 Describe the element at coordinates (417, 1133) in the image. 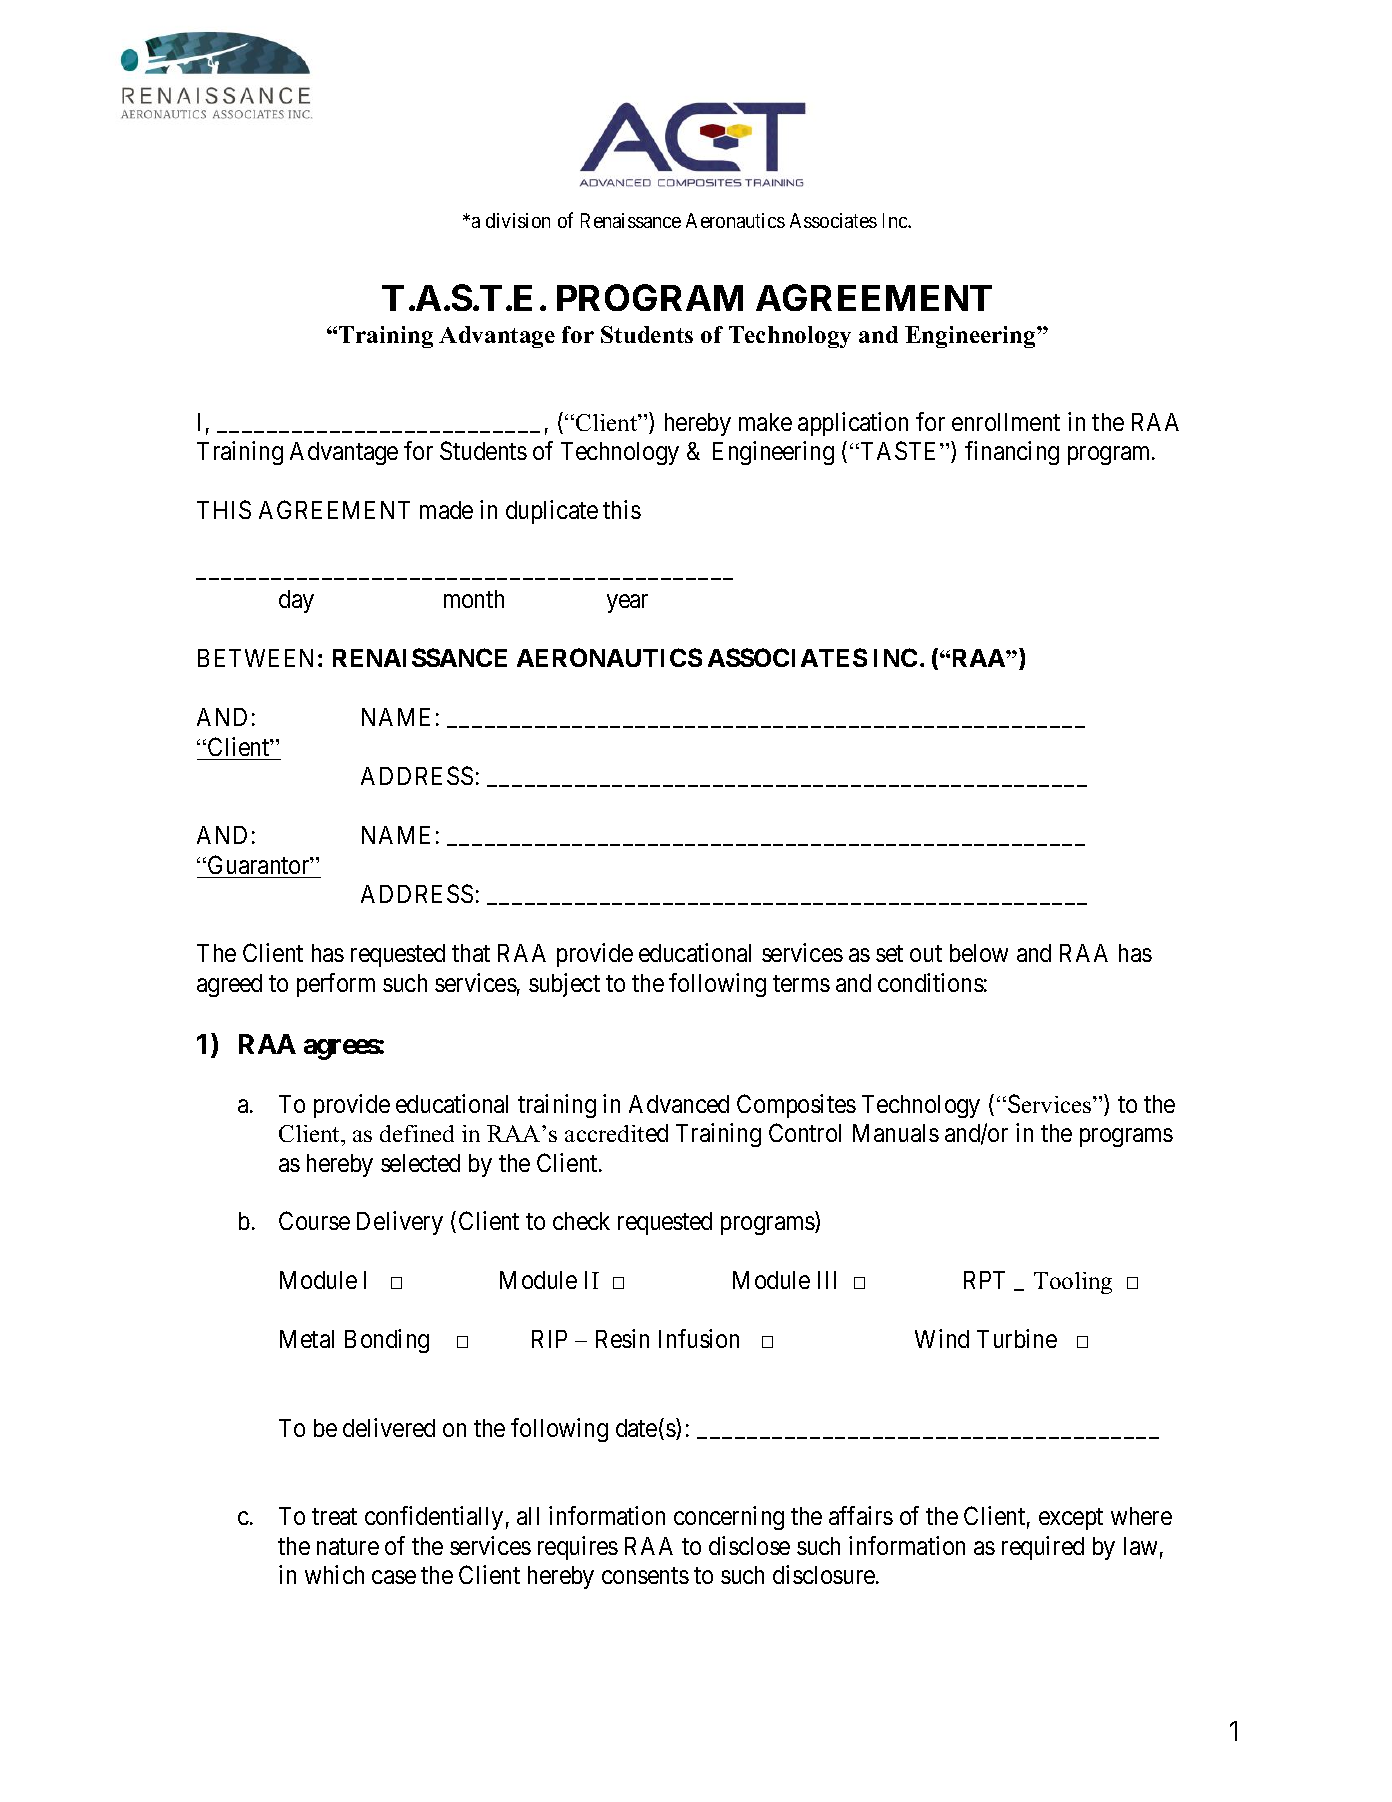

I see `defined` at that location.
